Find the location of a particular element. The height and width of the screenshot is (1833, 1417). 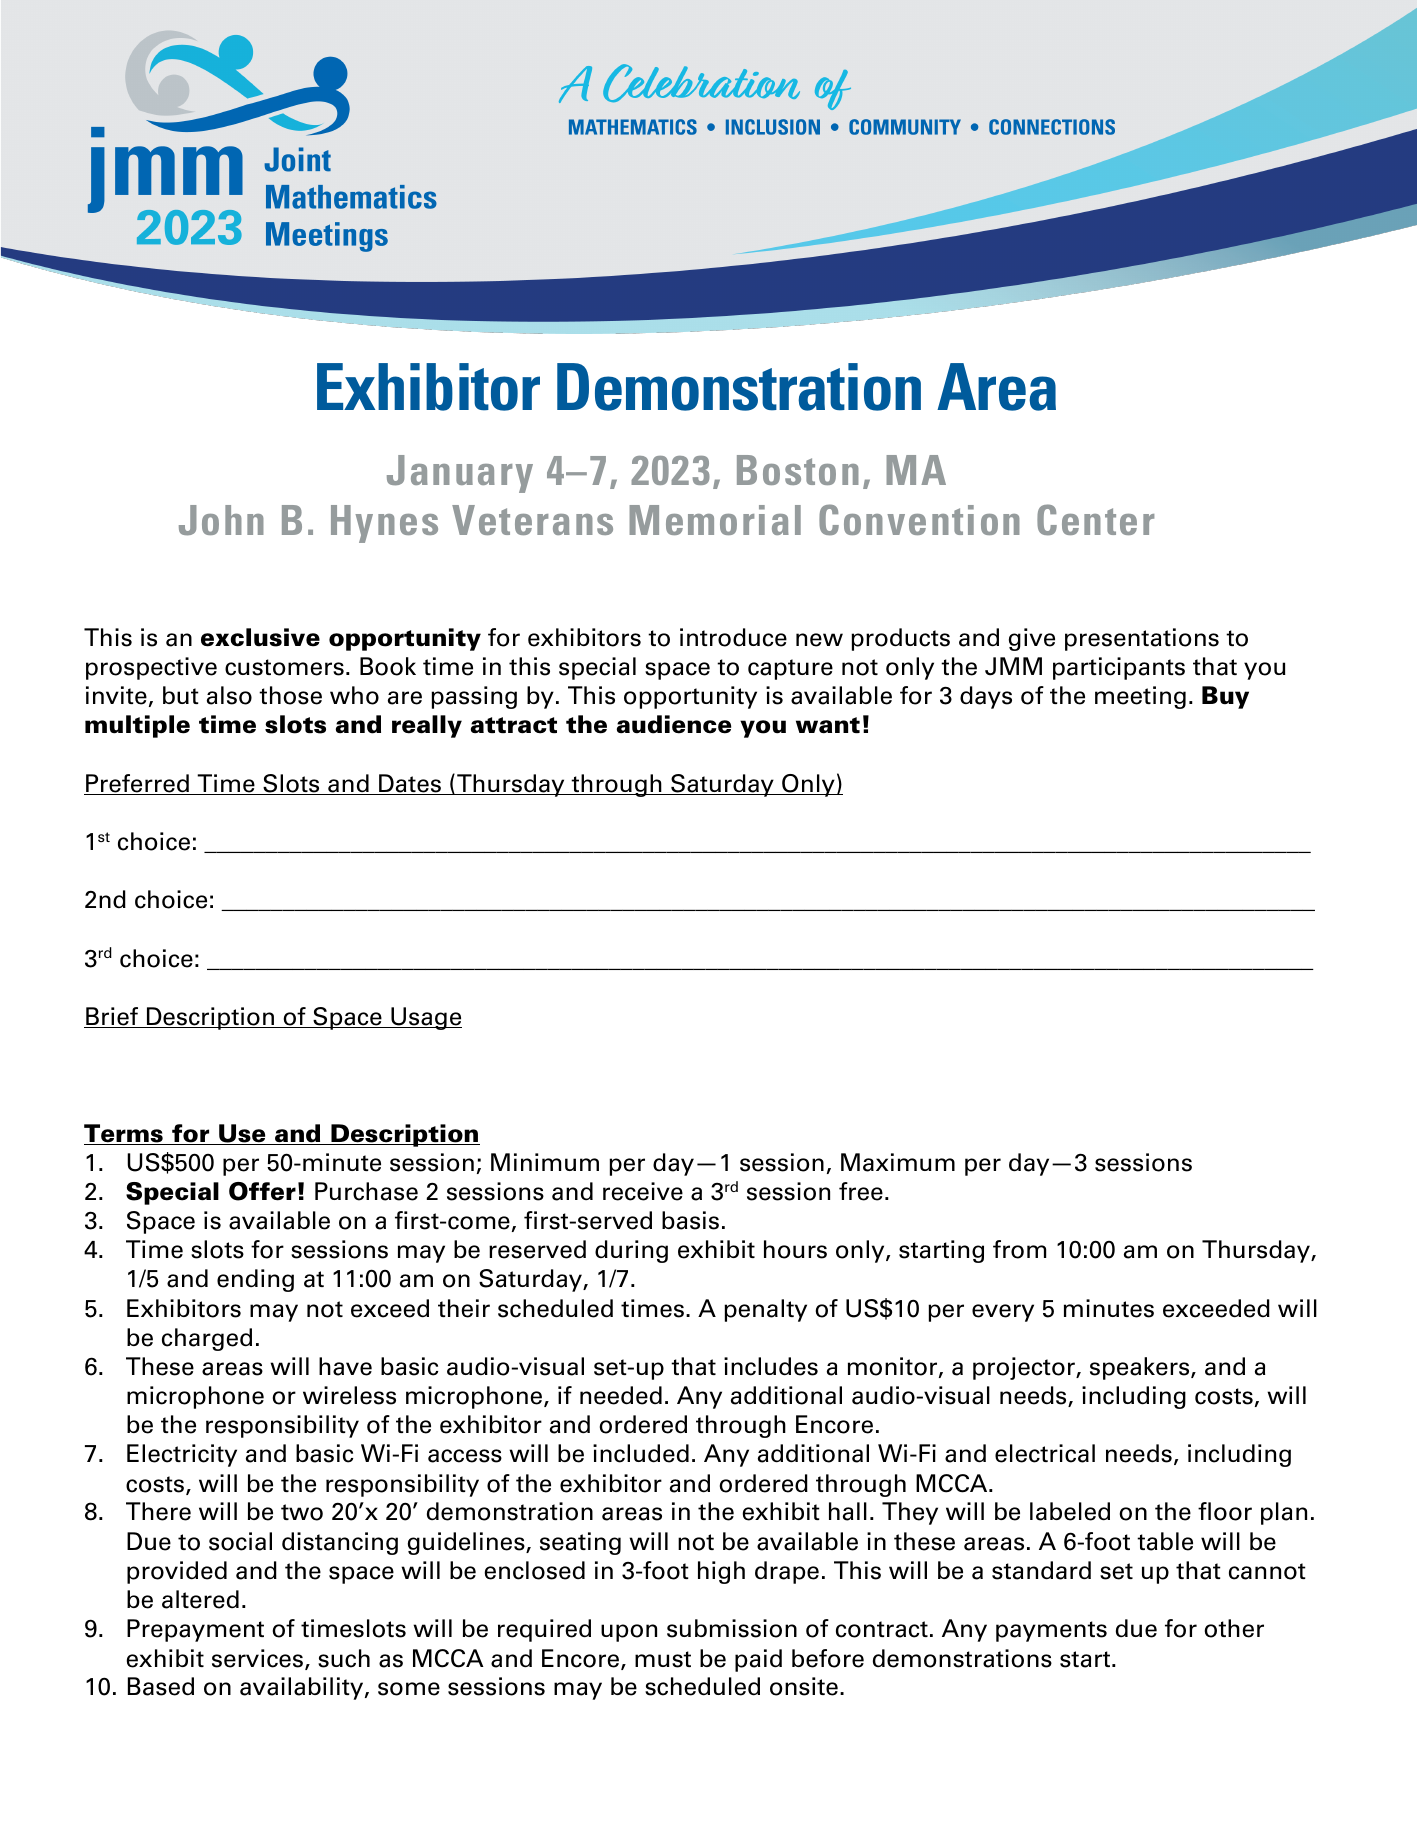

John is located at coordinates (221, 520).
